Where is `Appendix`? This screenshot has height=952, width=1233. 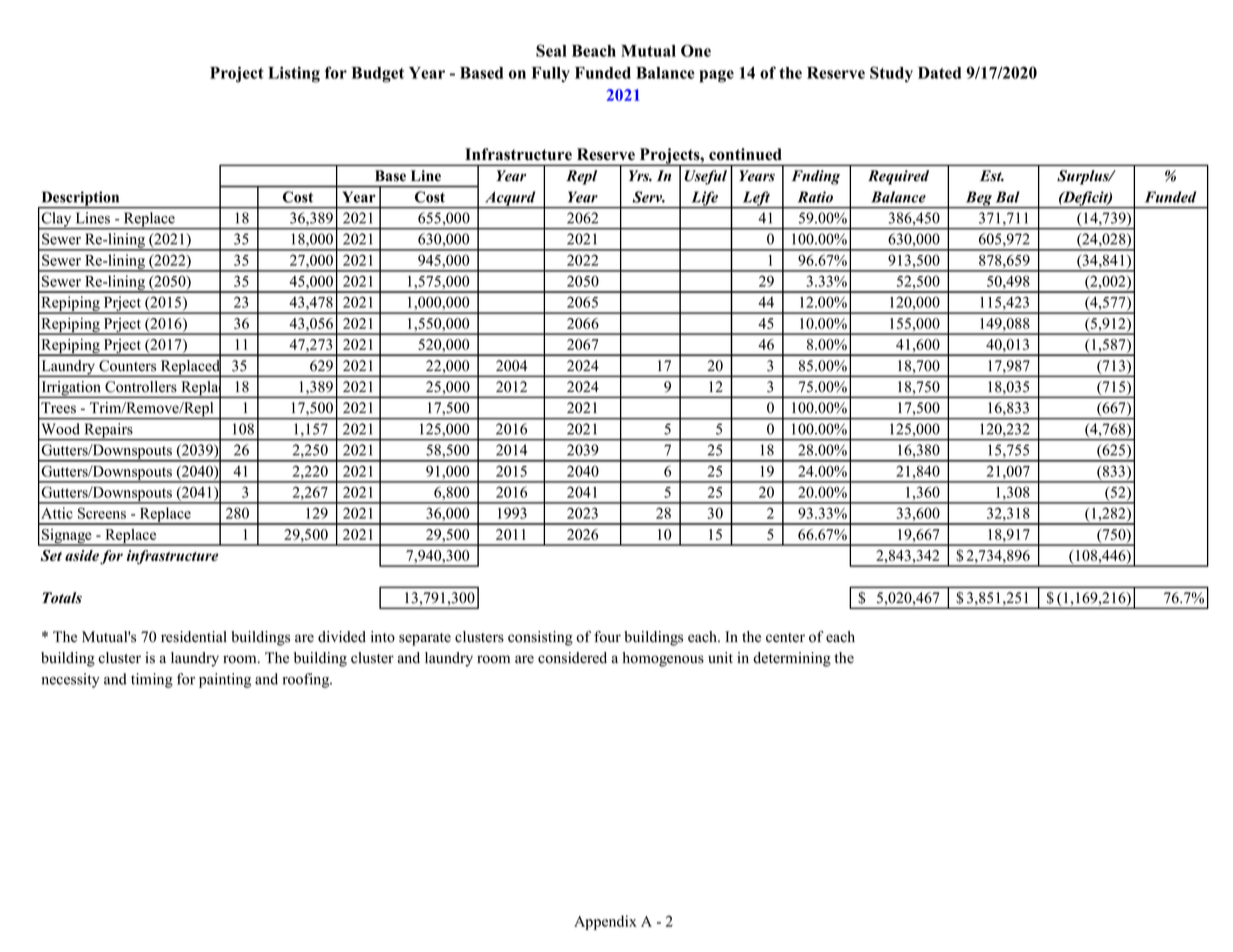 Appendix is located at coordinates (605, 922).
